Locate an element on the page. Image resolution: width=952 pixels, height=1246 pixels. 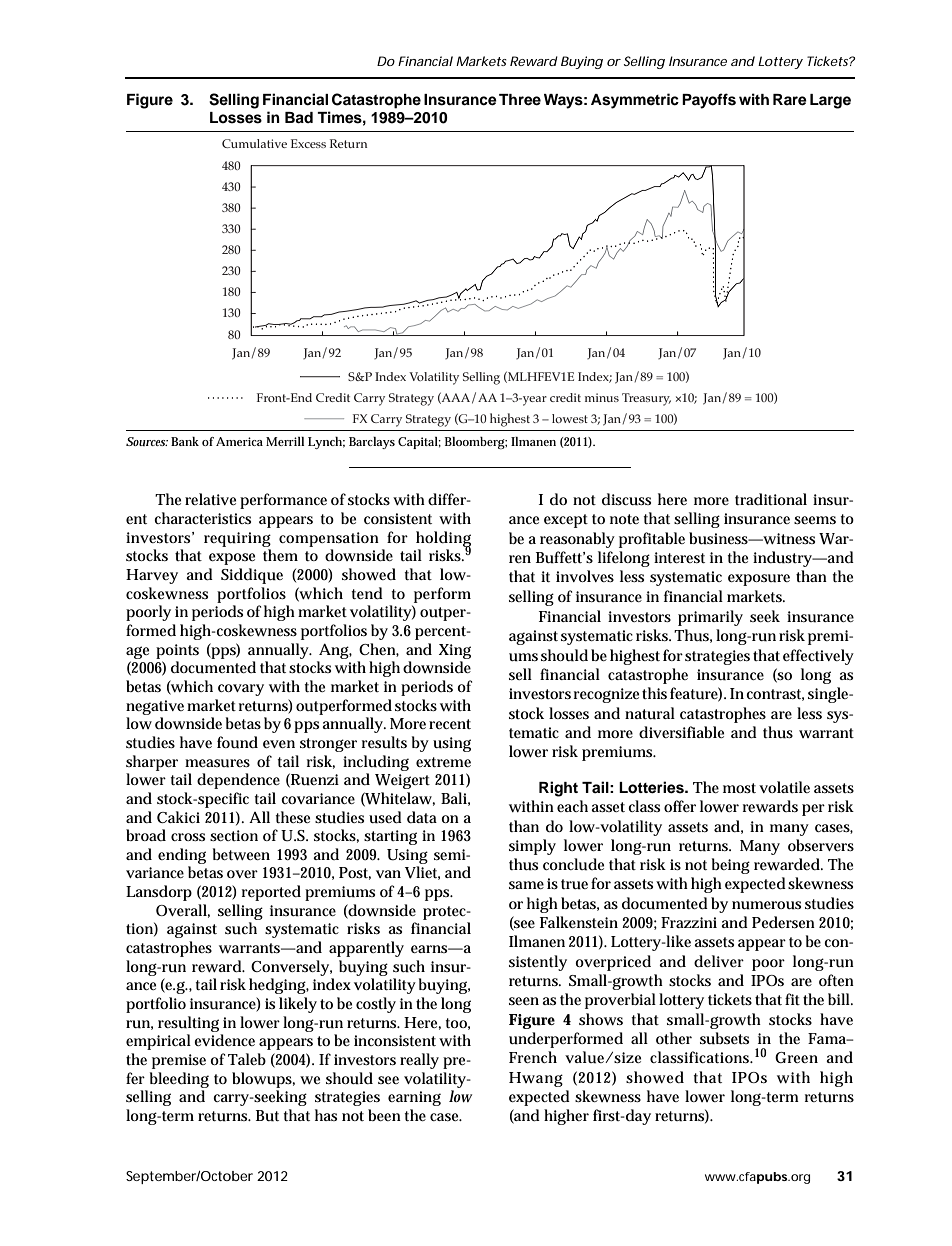
Rare is located at coordinates (790, 100).
